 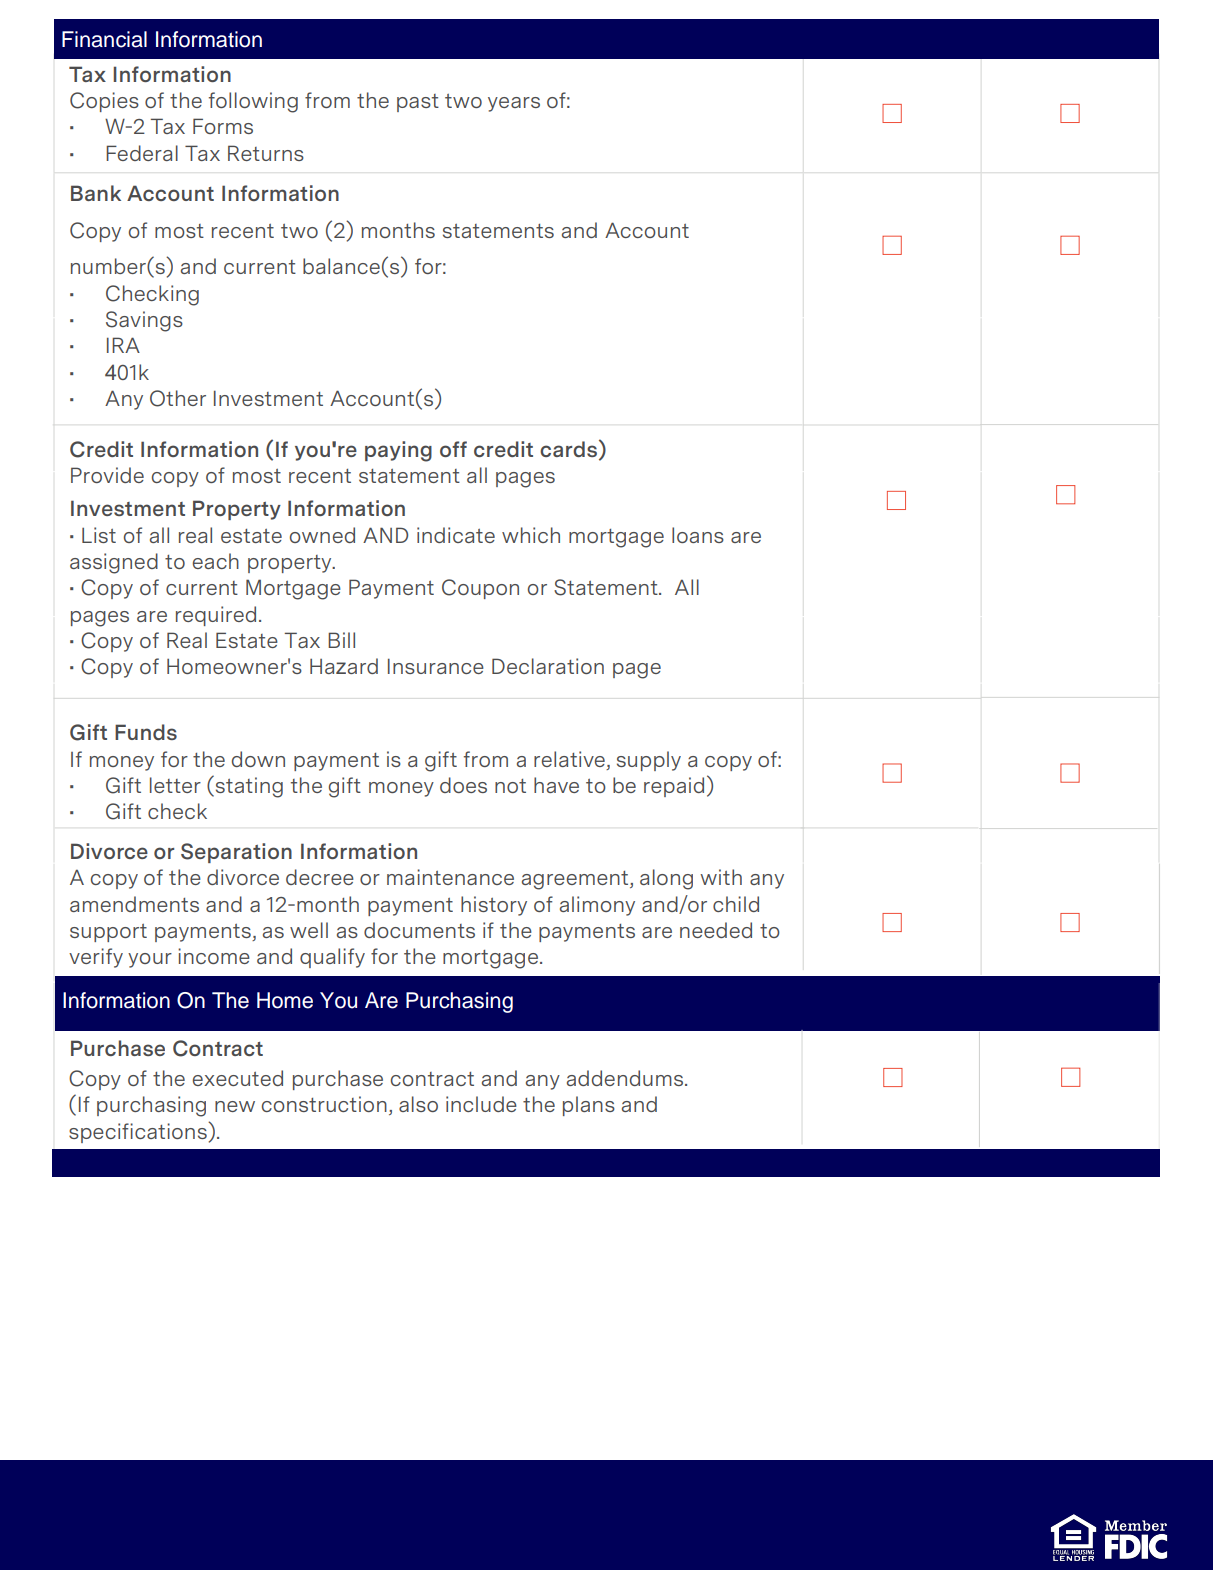 I want to click on Copies, so click(x=104, y=102).
